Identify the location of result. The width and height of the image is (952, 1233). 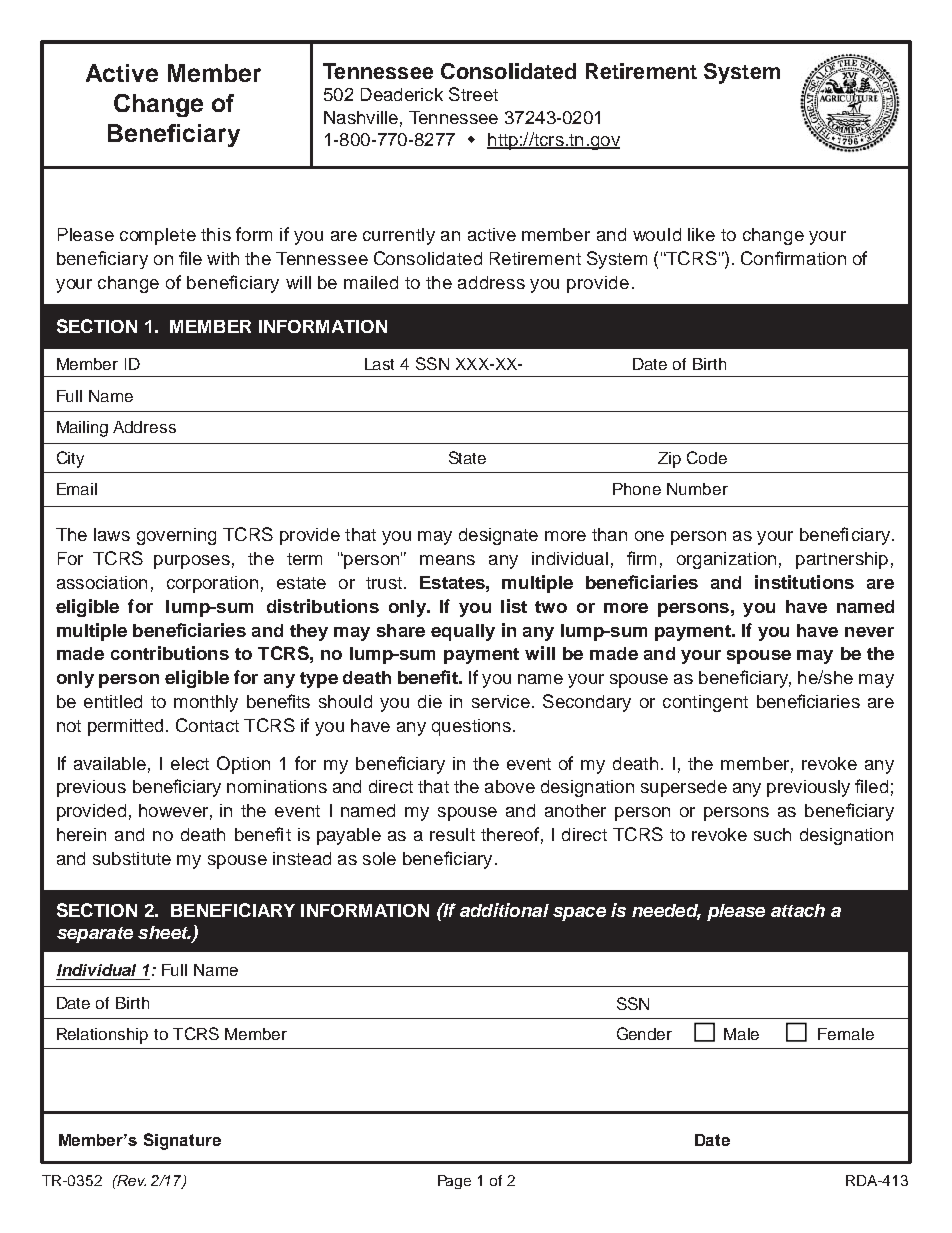
(452, 834).
